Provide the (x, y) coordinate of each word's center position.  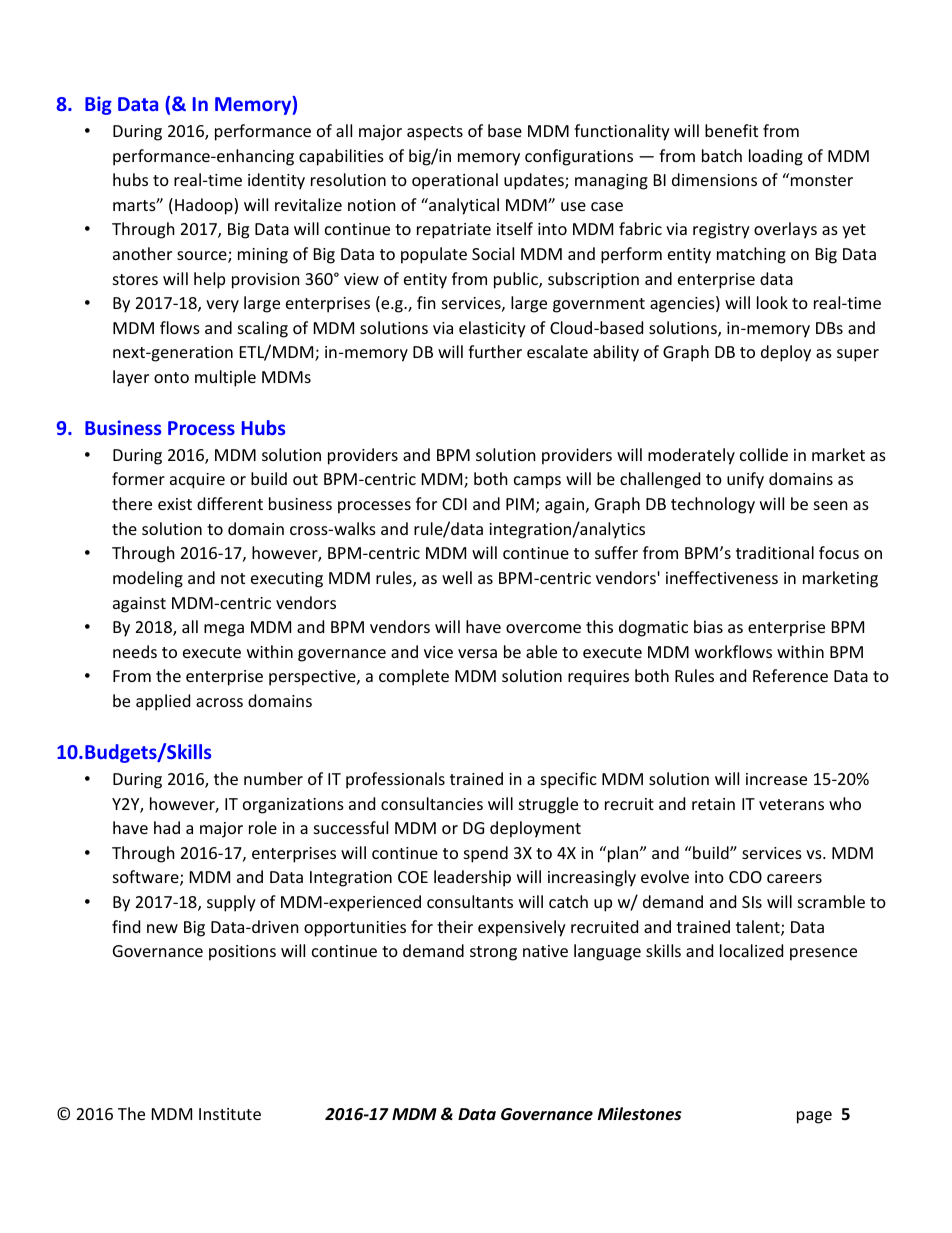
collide (764, 454)
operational (455, 181)
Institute (230, 1114)
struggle (548, 805)
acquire (197, 481)
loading (776, 157)
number (273, 778)
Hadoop (205, 206)
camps (537, 482)
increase (776, 779)
